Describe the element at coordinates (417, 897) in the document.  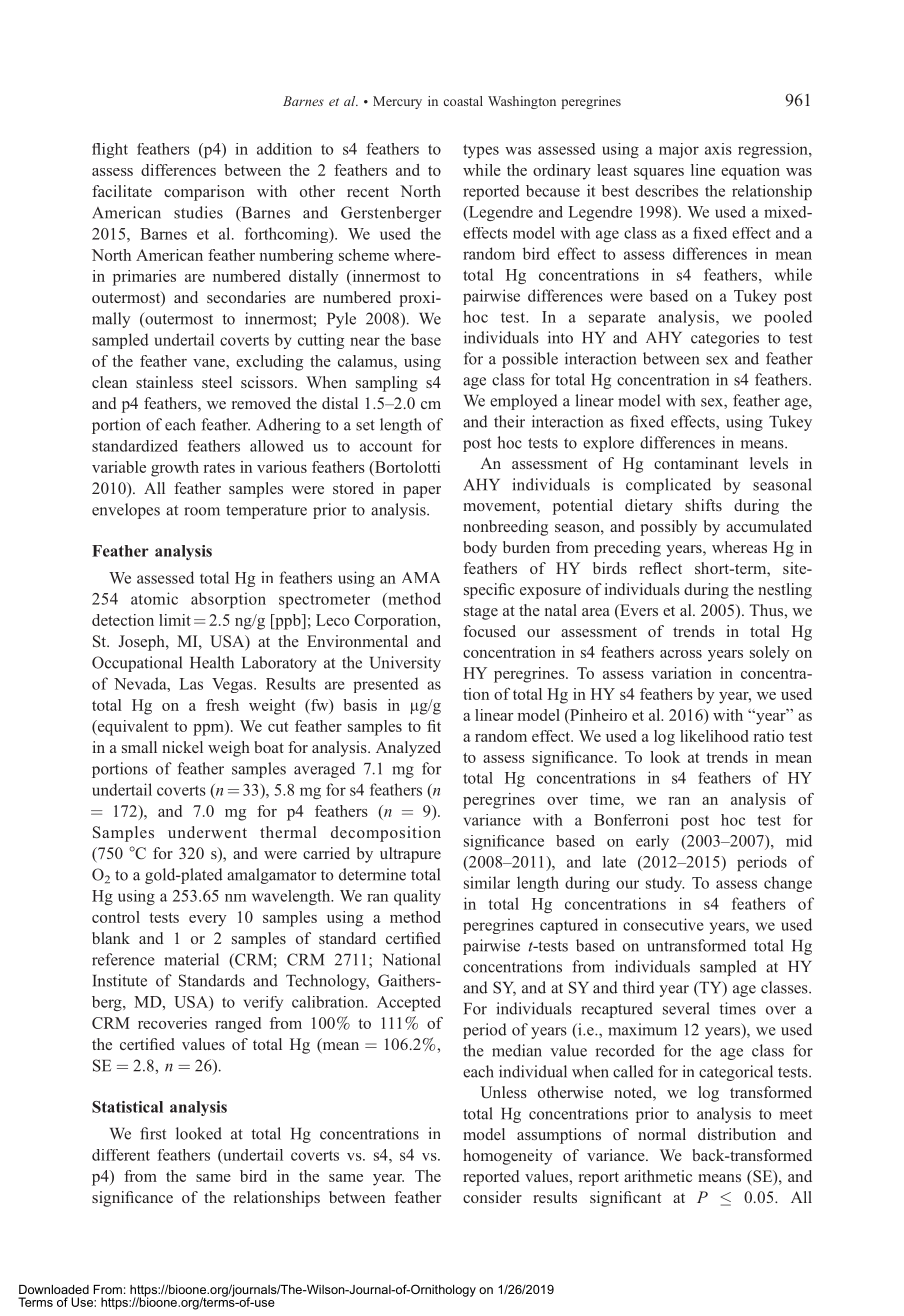
I see `quality` at that location.
